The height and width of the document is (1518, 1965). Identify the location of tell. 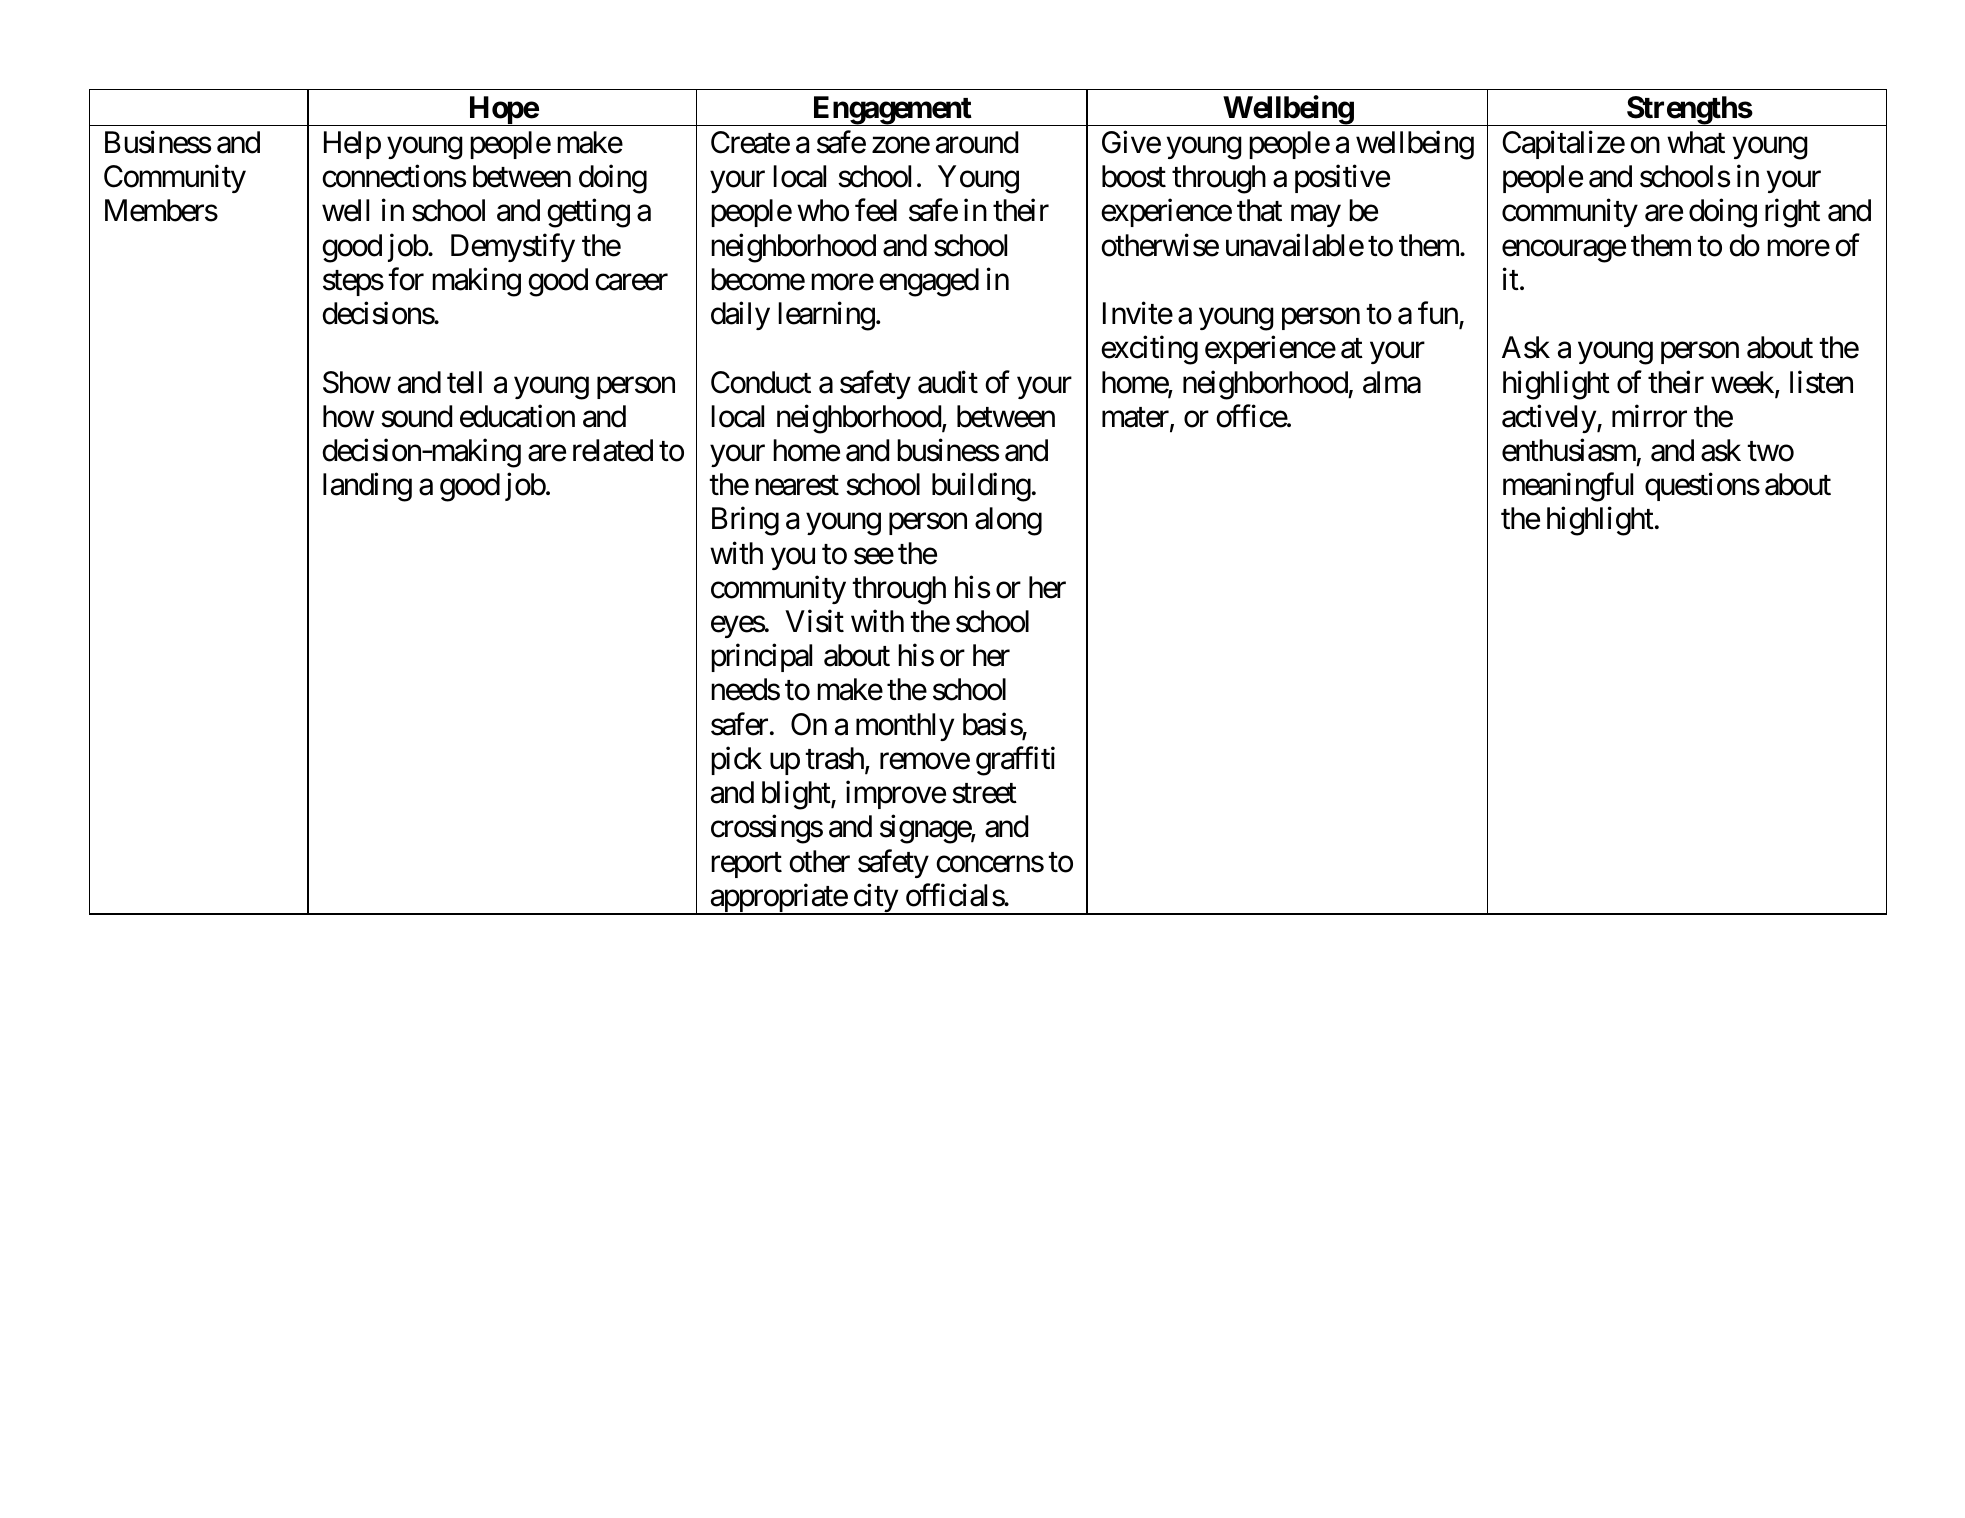
(464, 382).
